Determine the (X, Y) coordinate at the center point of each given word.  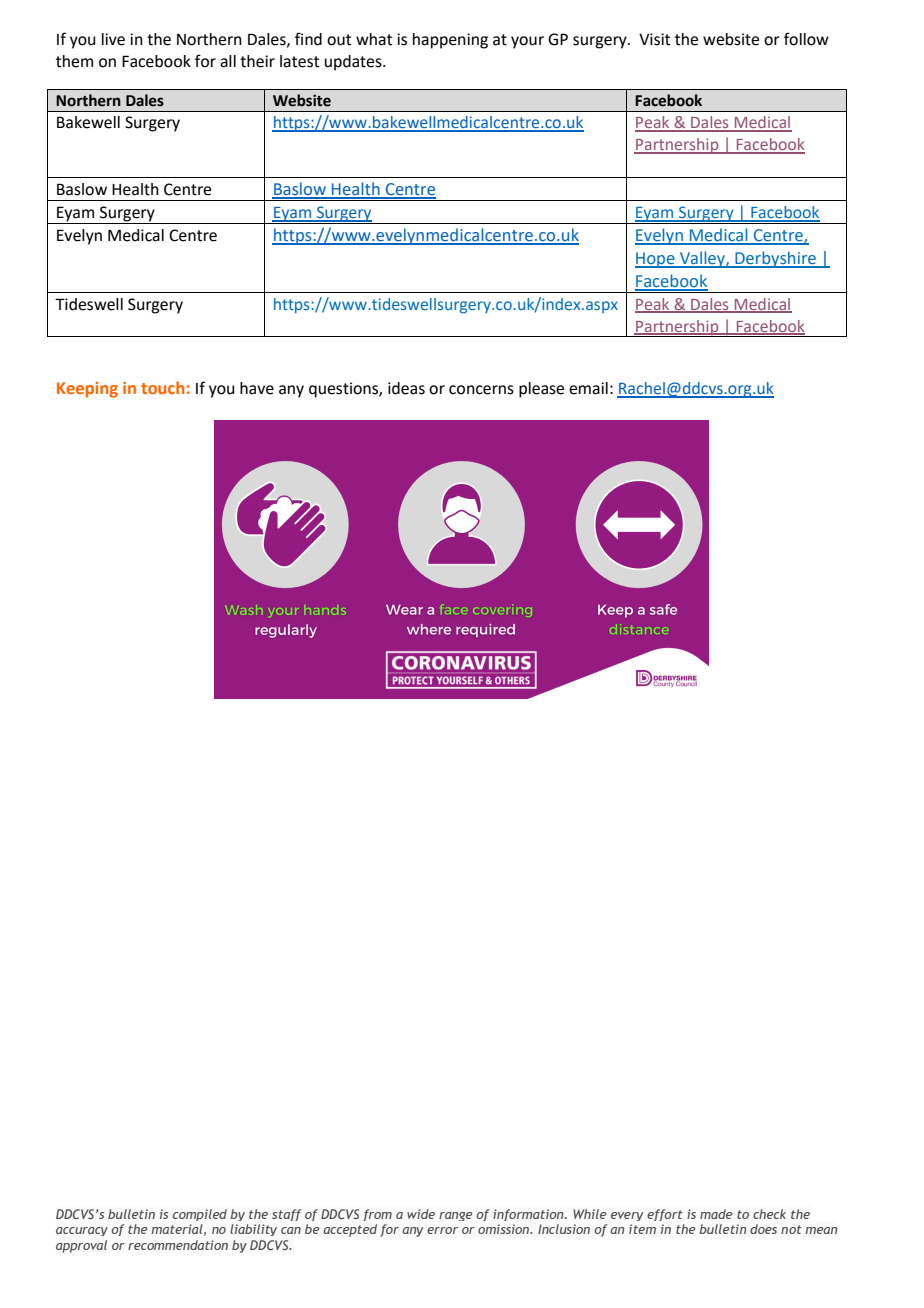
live (113, 39)
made (716, 1214)
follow (806, 39)
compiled (200, 1215)
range (455, 1216)
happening (450, 41)
